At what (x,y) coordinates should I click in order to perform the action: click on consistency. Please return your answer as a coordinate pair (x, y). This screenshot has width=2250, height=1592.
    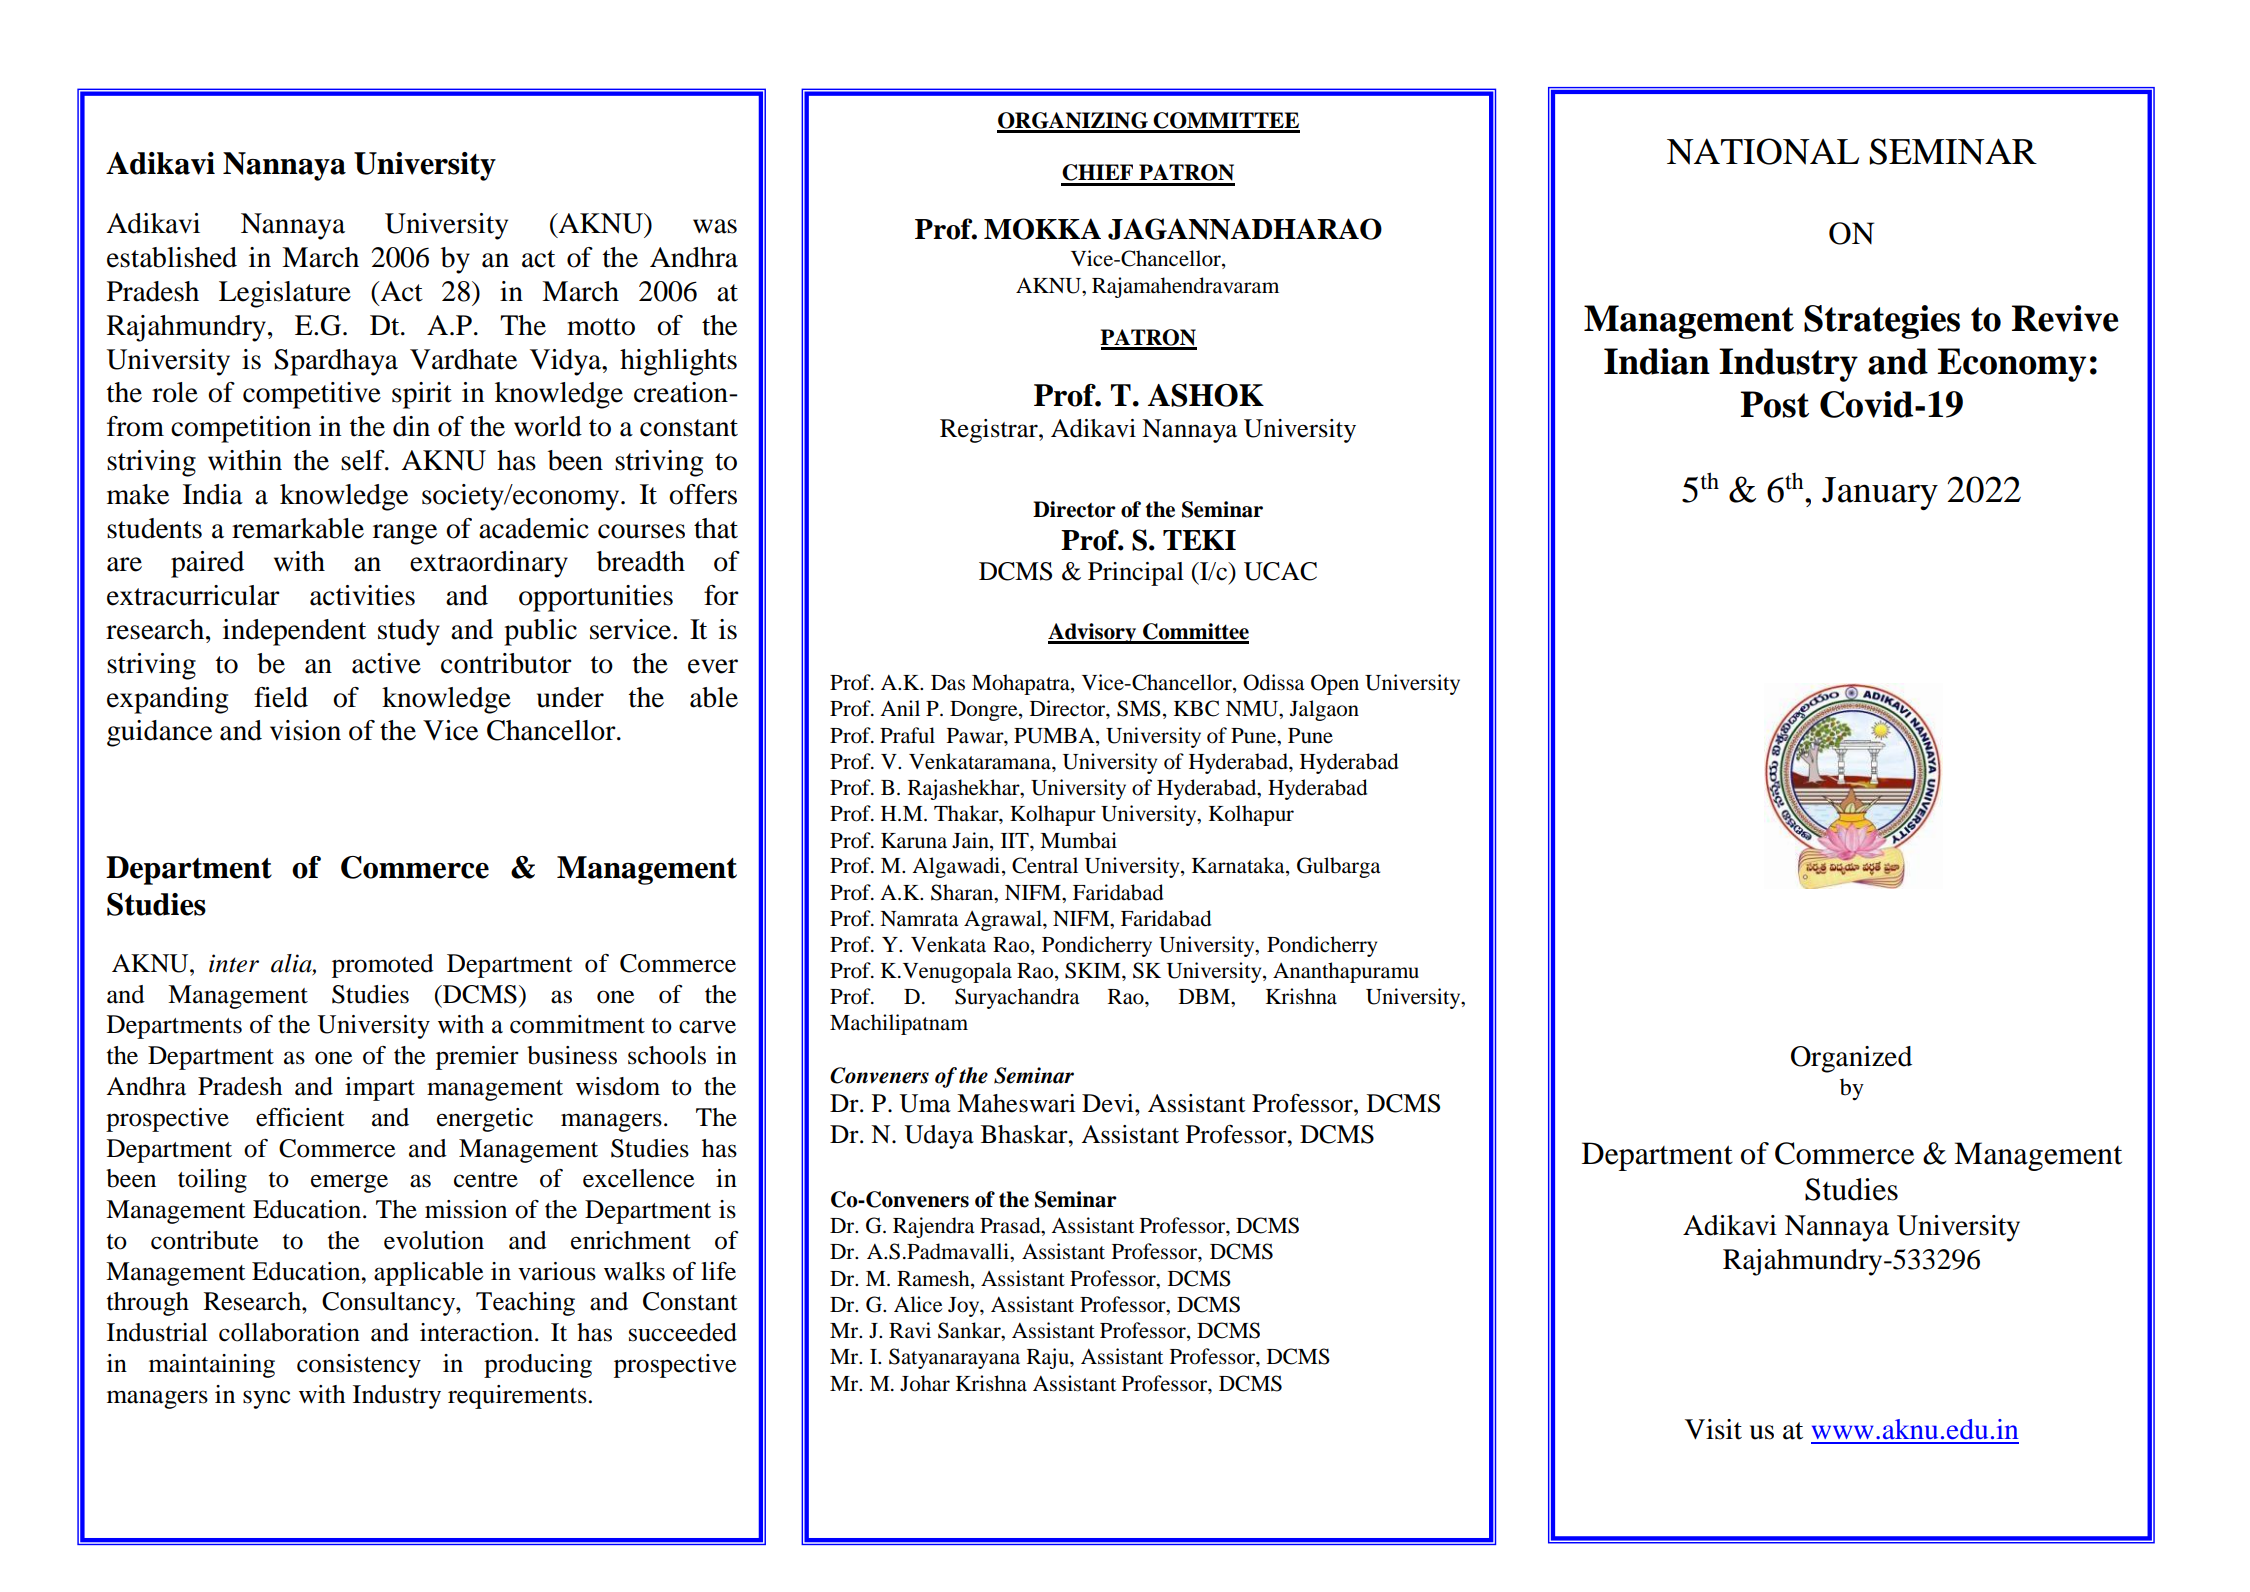
    Looking at the image, I should click on (359, 1366).
